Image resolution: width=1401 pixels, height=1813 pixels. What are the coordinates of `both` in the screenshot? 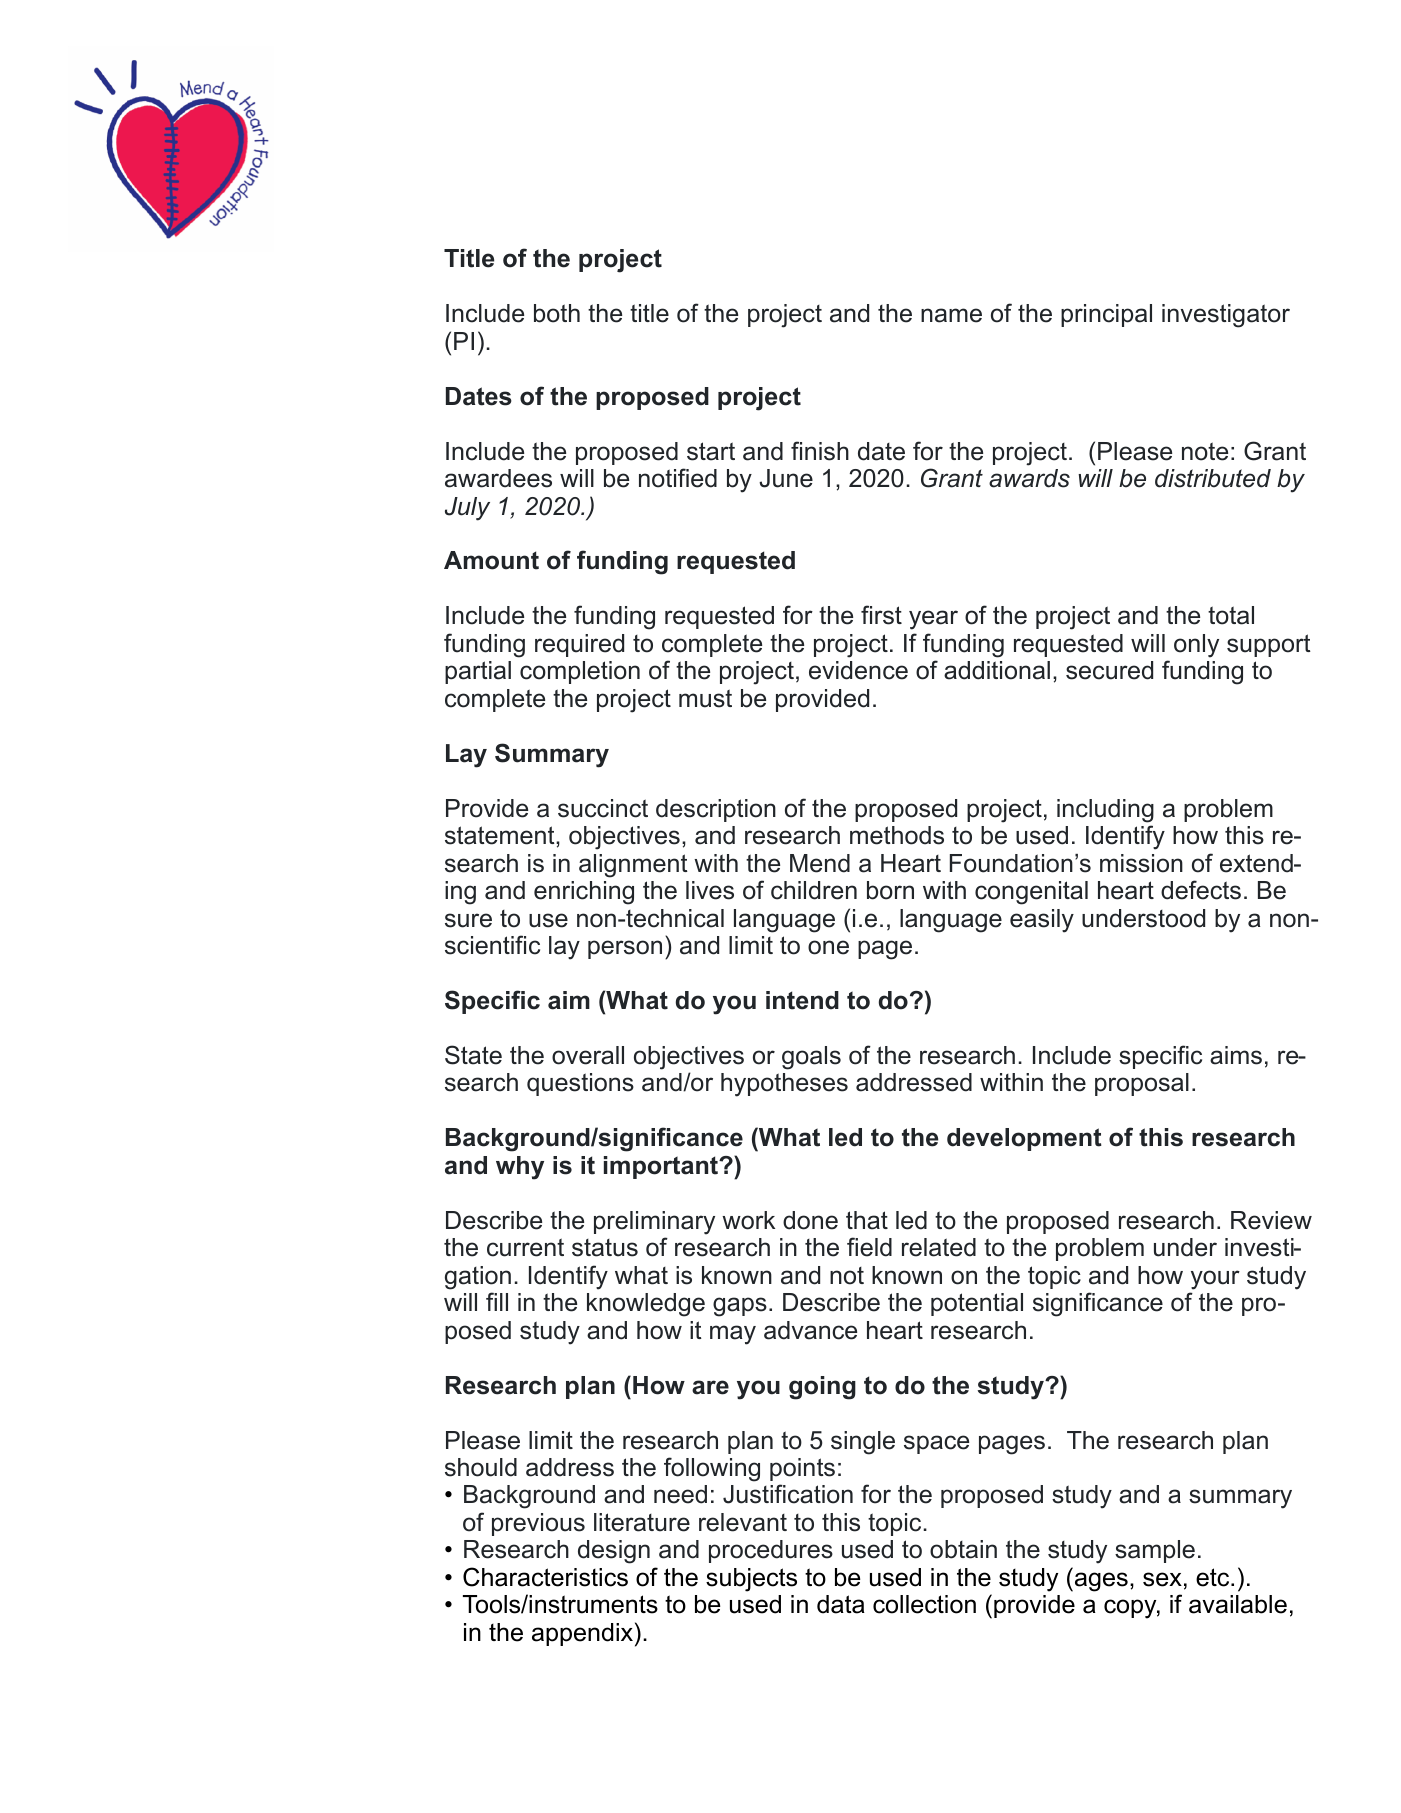 It's located at (557, 313).
